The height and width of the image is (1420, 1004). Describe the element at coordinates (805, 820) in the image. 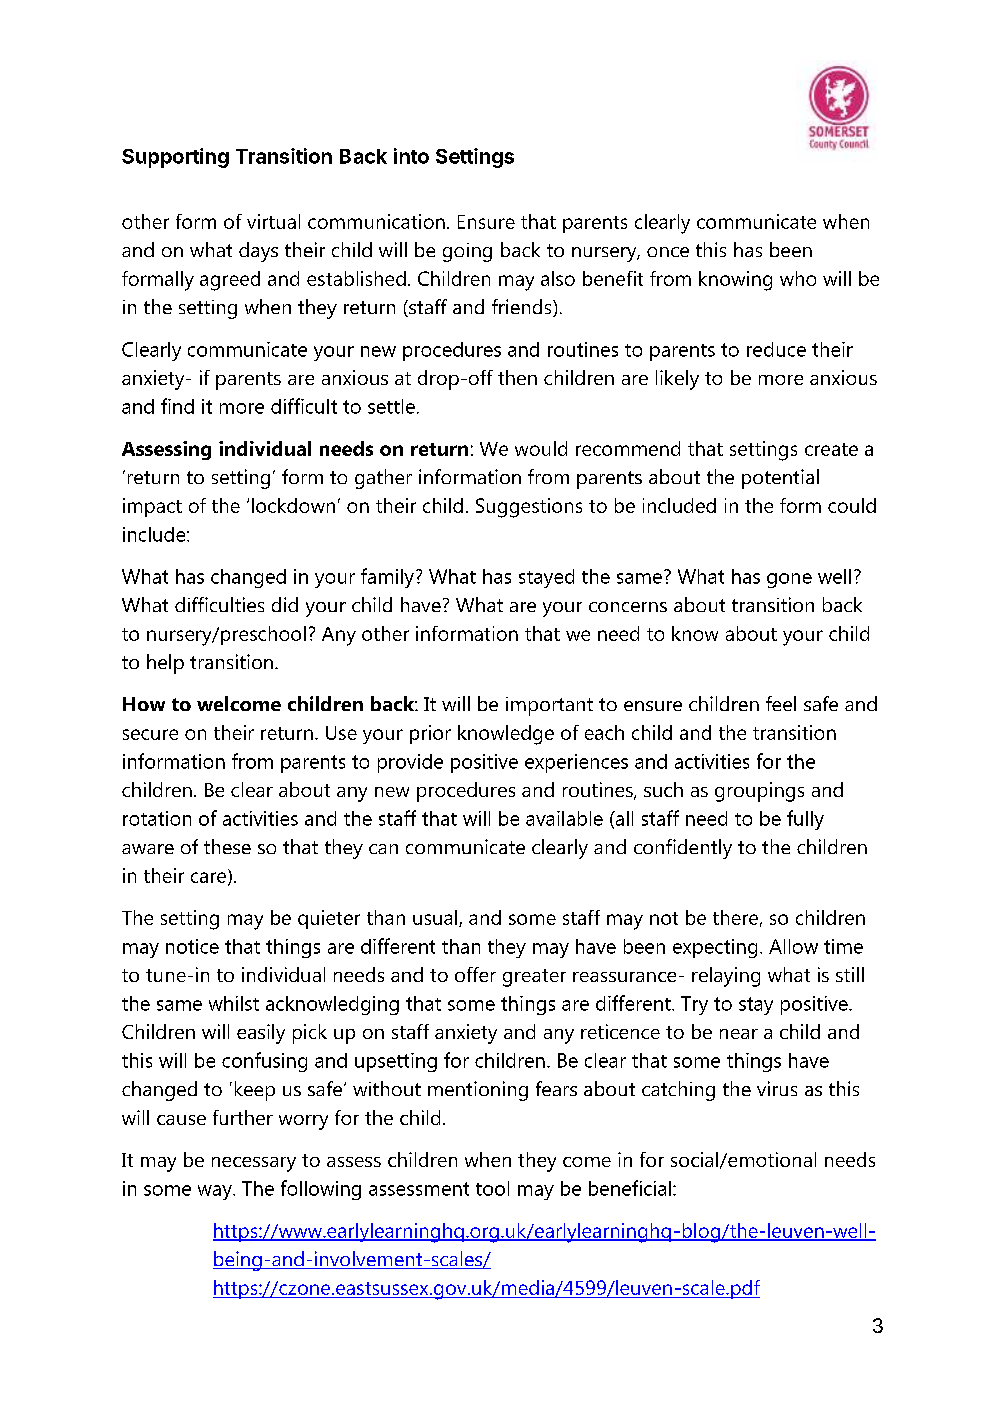

I see `fully` at that location.
